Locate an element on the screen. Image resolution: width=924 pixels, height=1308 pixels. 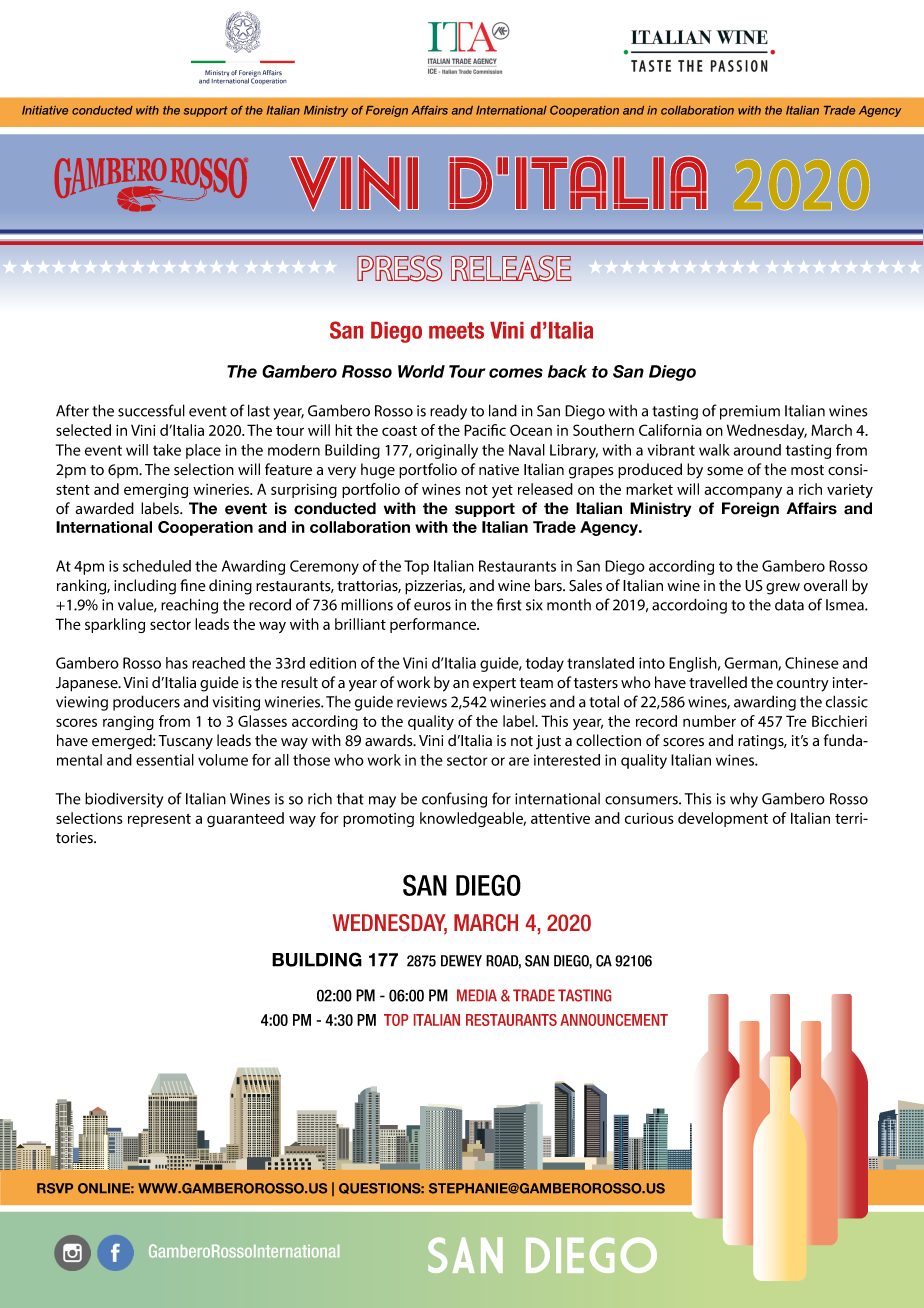
Initiative is located at coordinates (45, 110).
